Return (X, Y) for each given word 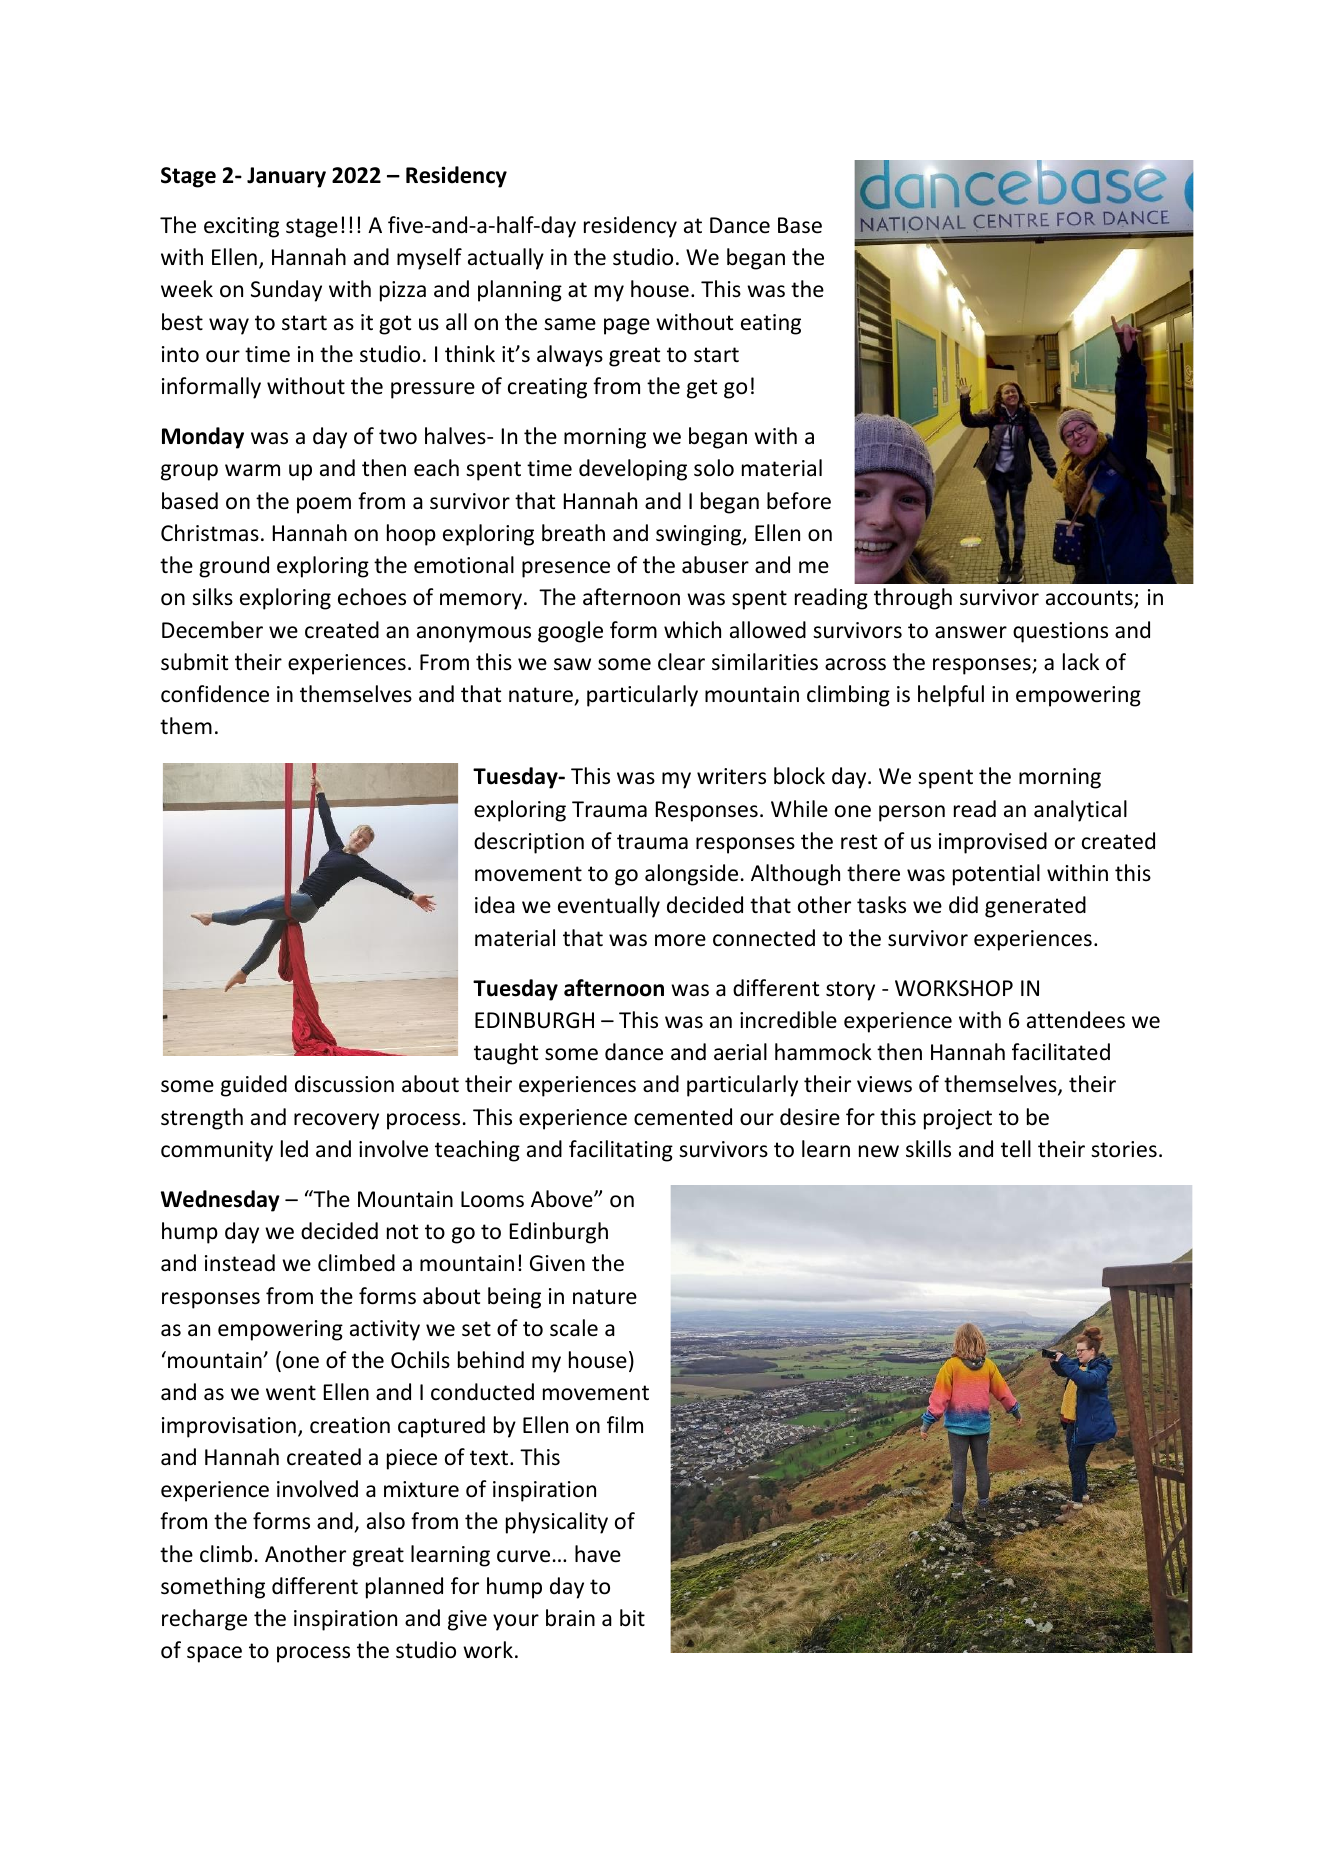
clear (681, 662)
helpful (951, 696)
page (627, 326)
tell (1016, 1149)
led (294, 1149)
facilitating (621, 1151)
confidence (215, 694)
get (702, 389)
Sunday (286, 291)
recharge (204, 1620)
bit (632, 1618)
